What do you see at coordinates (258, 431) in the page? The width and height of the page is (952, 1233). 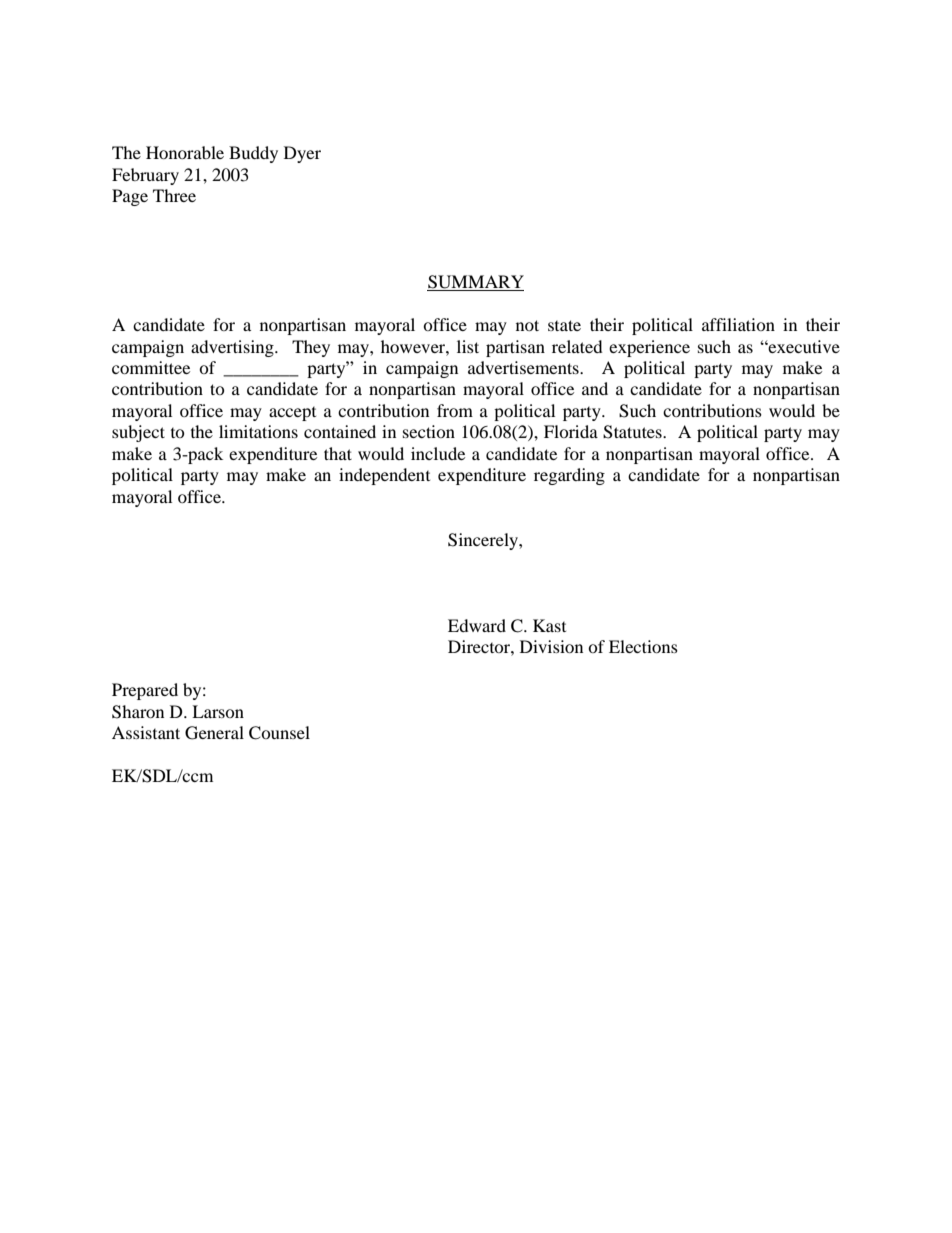 I see `limitations` at bounding box center [258, 431].
